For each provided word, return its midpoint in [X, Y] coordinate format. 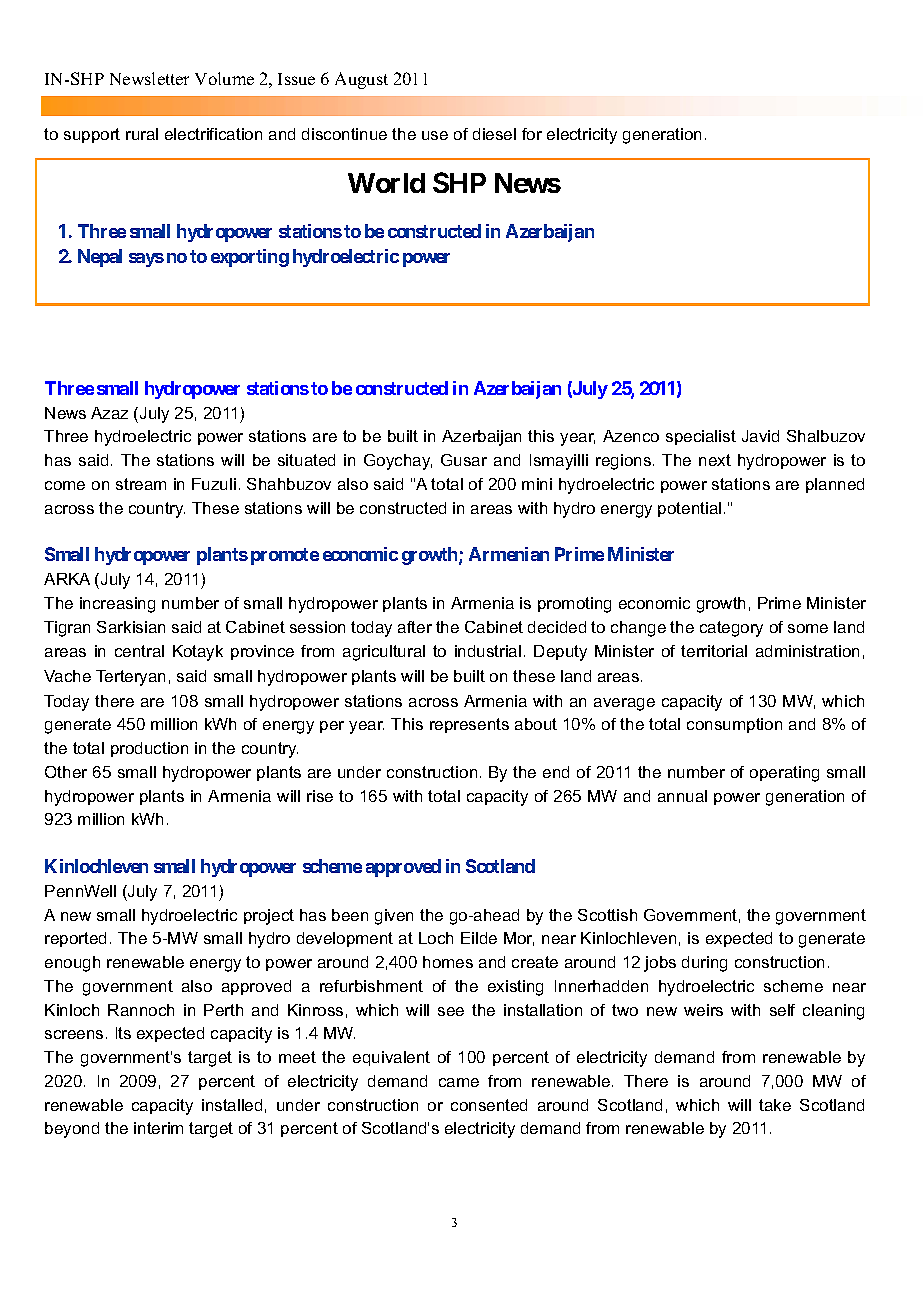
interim [158, 1128]
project [269, 917]
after [415, 627]
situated [306, 460]
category [731, 629]
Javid [760, 436]
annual [682, 796]
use [435, 135]
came [459, 1082]
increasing [117, 605]
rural [142, 134]
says [146, 260]
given [394, 917]
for [532, 134]
